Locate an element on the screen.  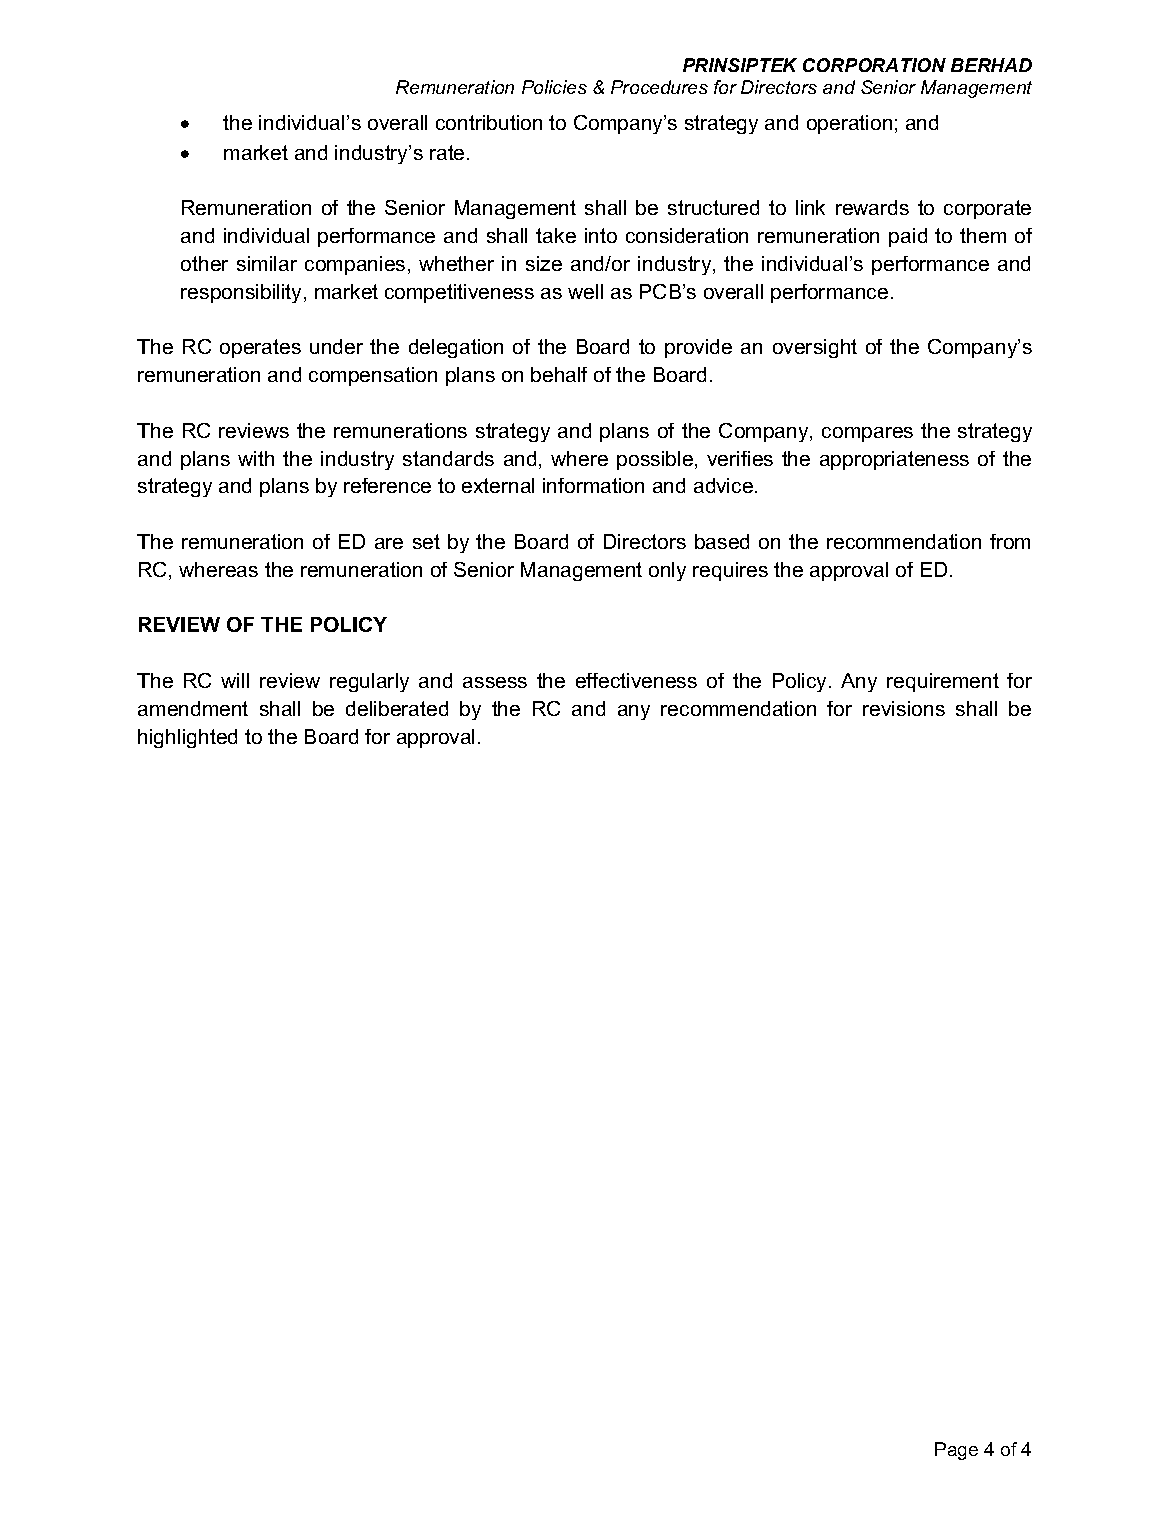
information is located at coordinates (593, 485).
